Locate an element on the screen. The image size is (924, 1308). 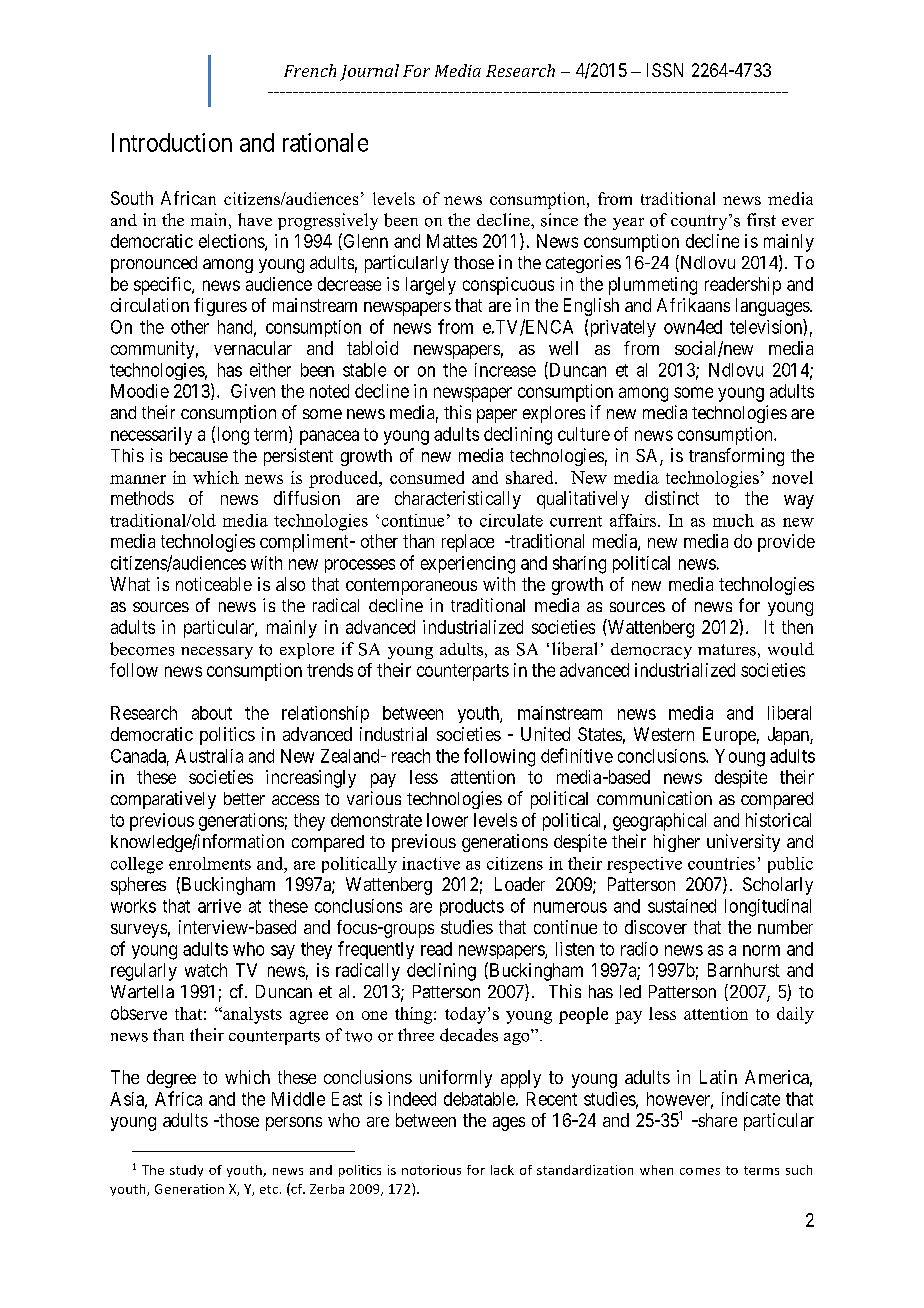
ISSN is located at coordinates (665, 70).
